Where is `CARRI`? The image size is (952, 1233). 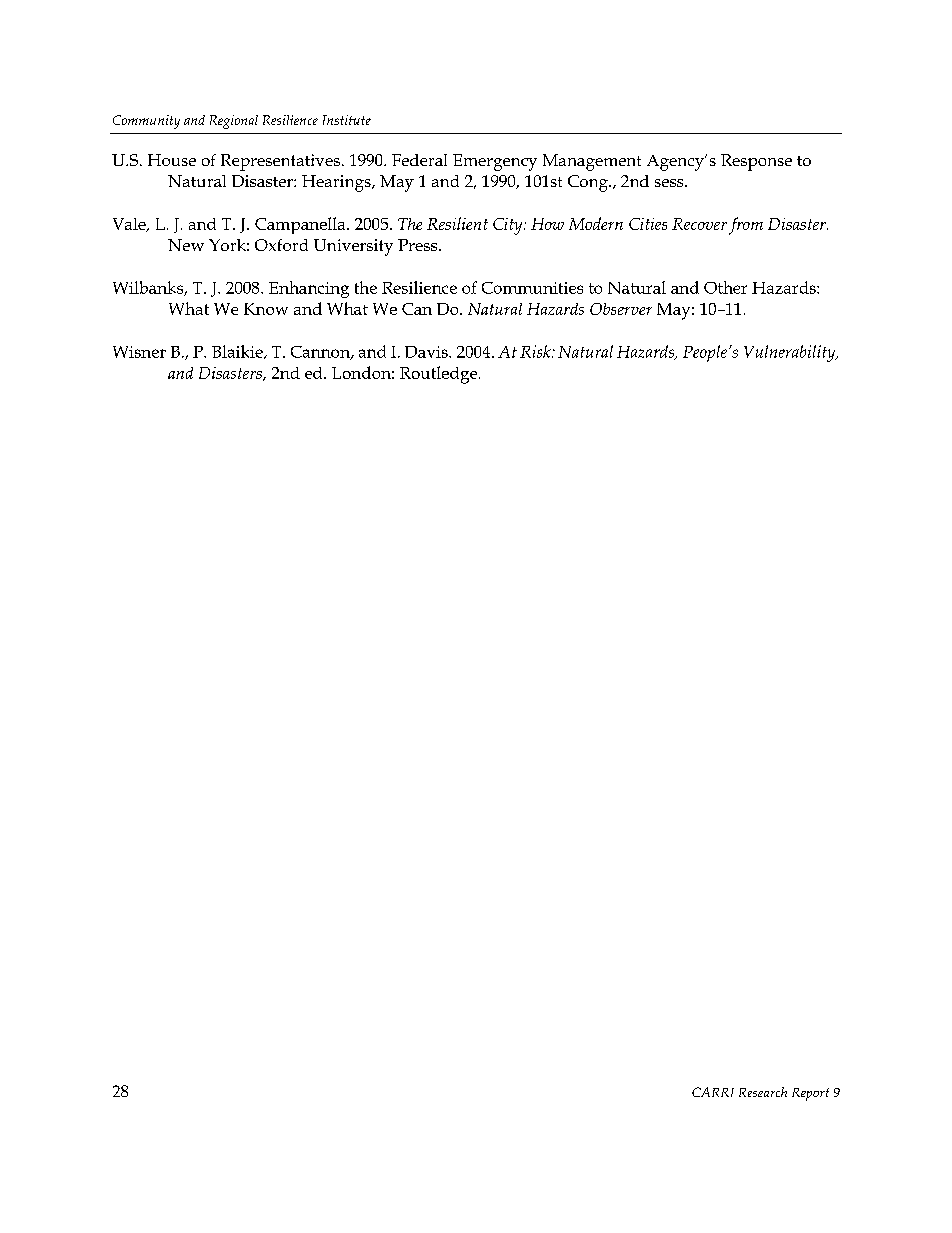
CARRI is located at coordinates (713, 1092).
